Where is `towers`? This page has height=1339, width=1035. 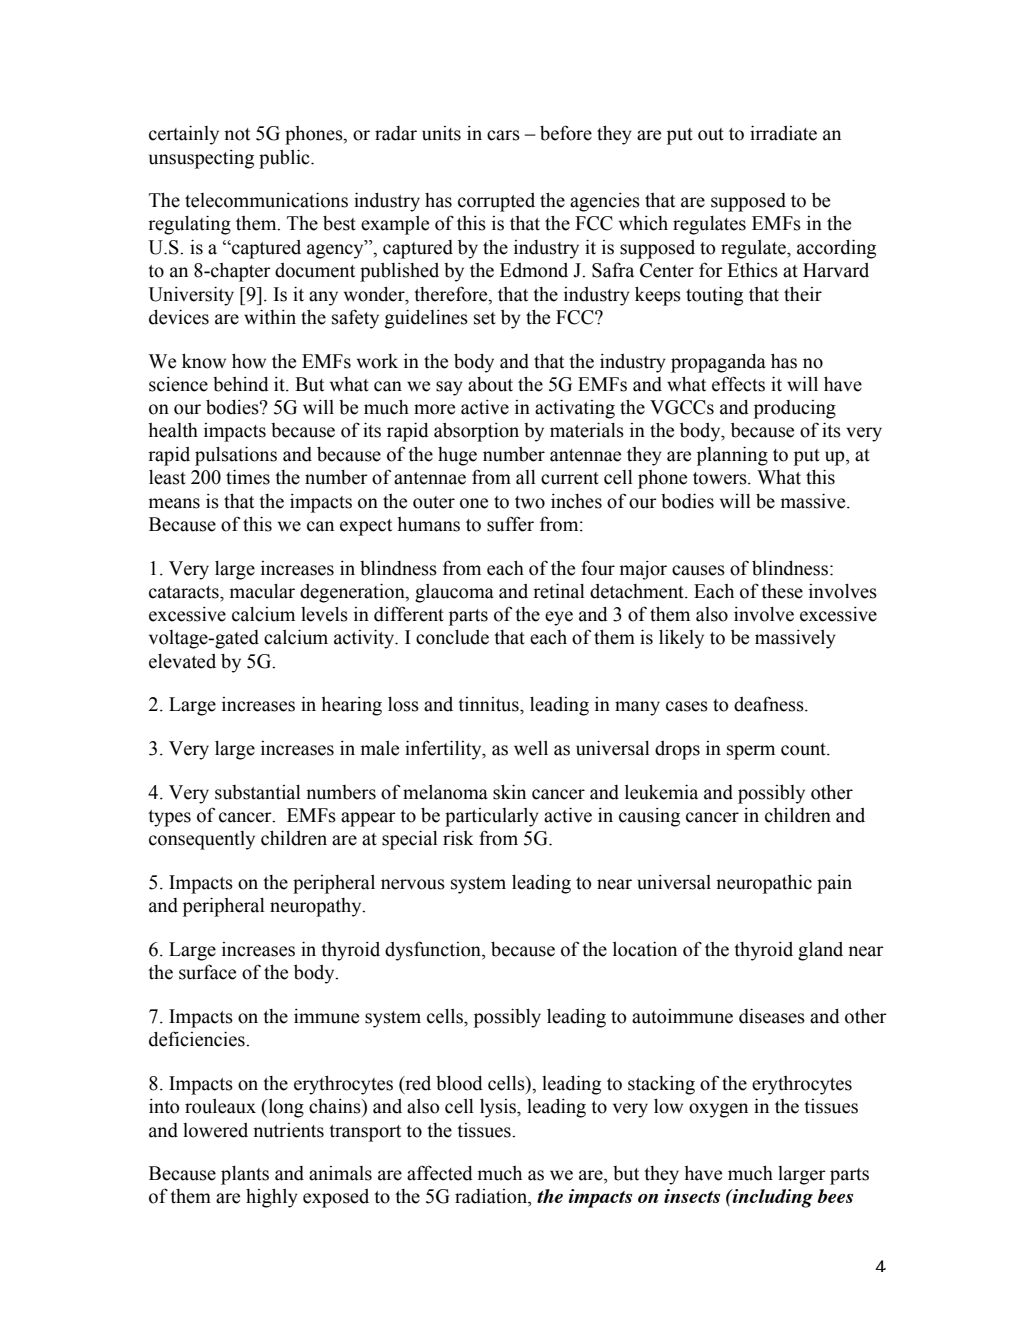 towers is located at coordinates (721, 478).
